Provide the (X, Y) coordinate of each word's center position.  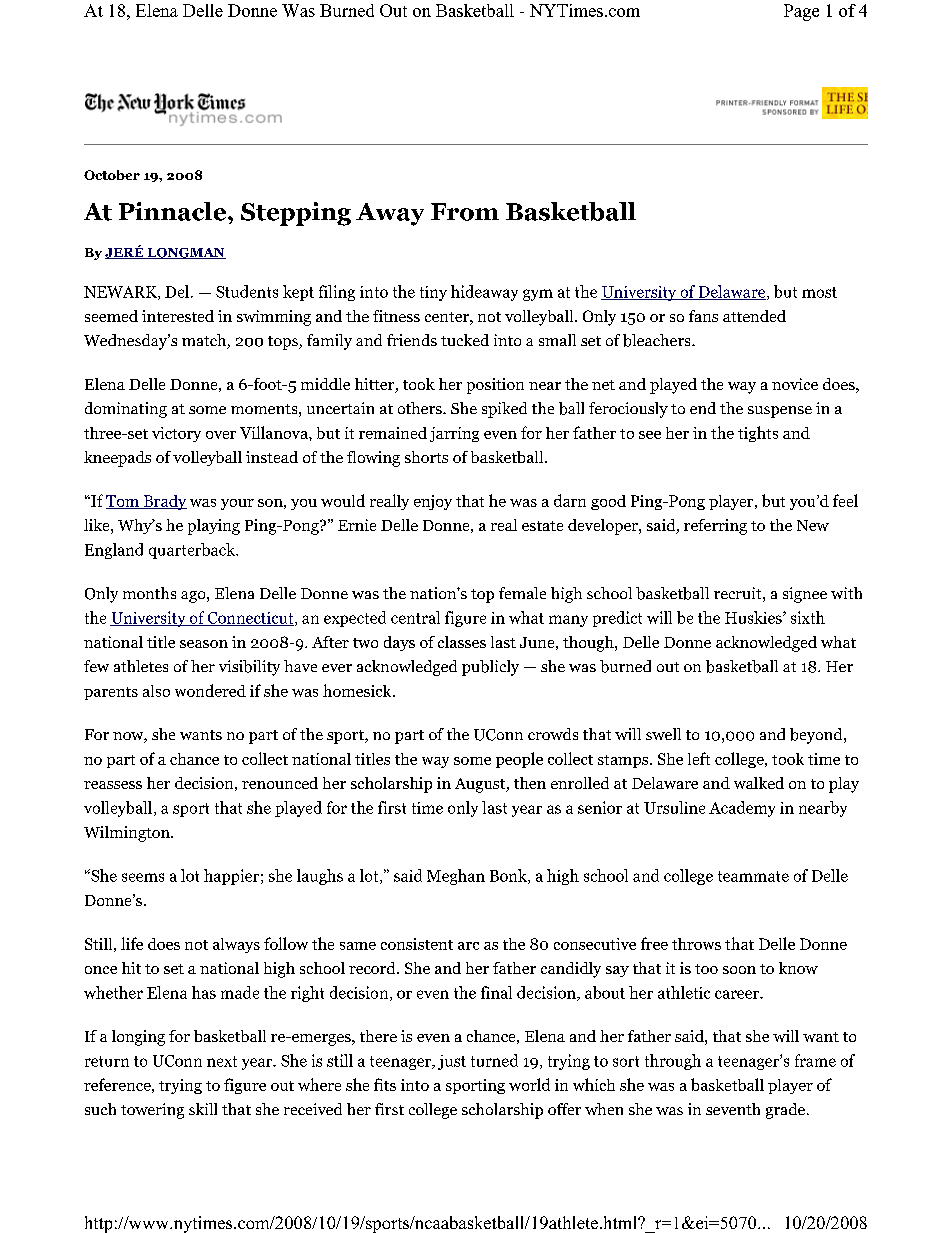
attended (754, 316)
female (522, 593)
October (112, 175)
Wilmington (128, 834)
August (481, 785)
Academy (742, 809)
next (222, 1061)
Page (801, 12)
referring (715, 527)
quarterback (193, 551)
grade (787, 1111)
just (452, 1062)
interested (178, 316)
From (465, 212)
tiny (433, 293)
